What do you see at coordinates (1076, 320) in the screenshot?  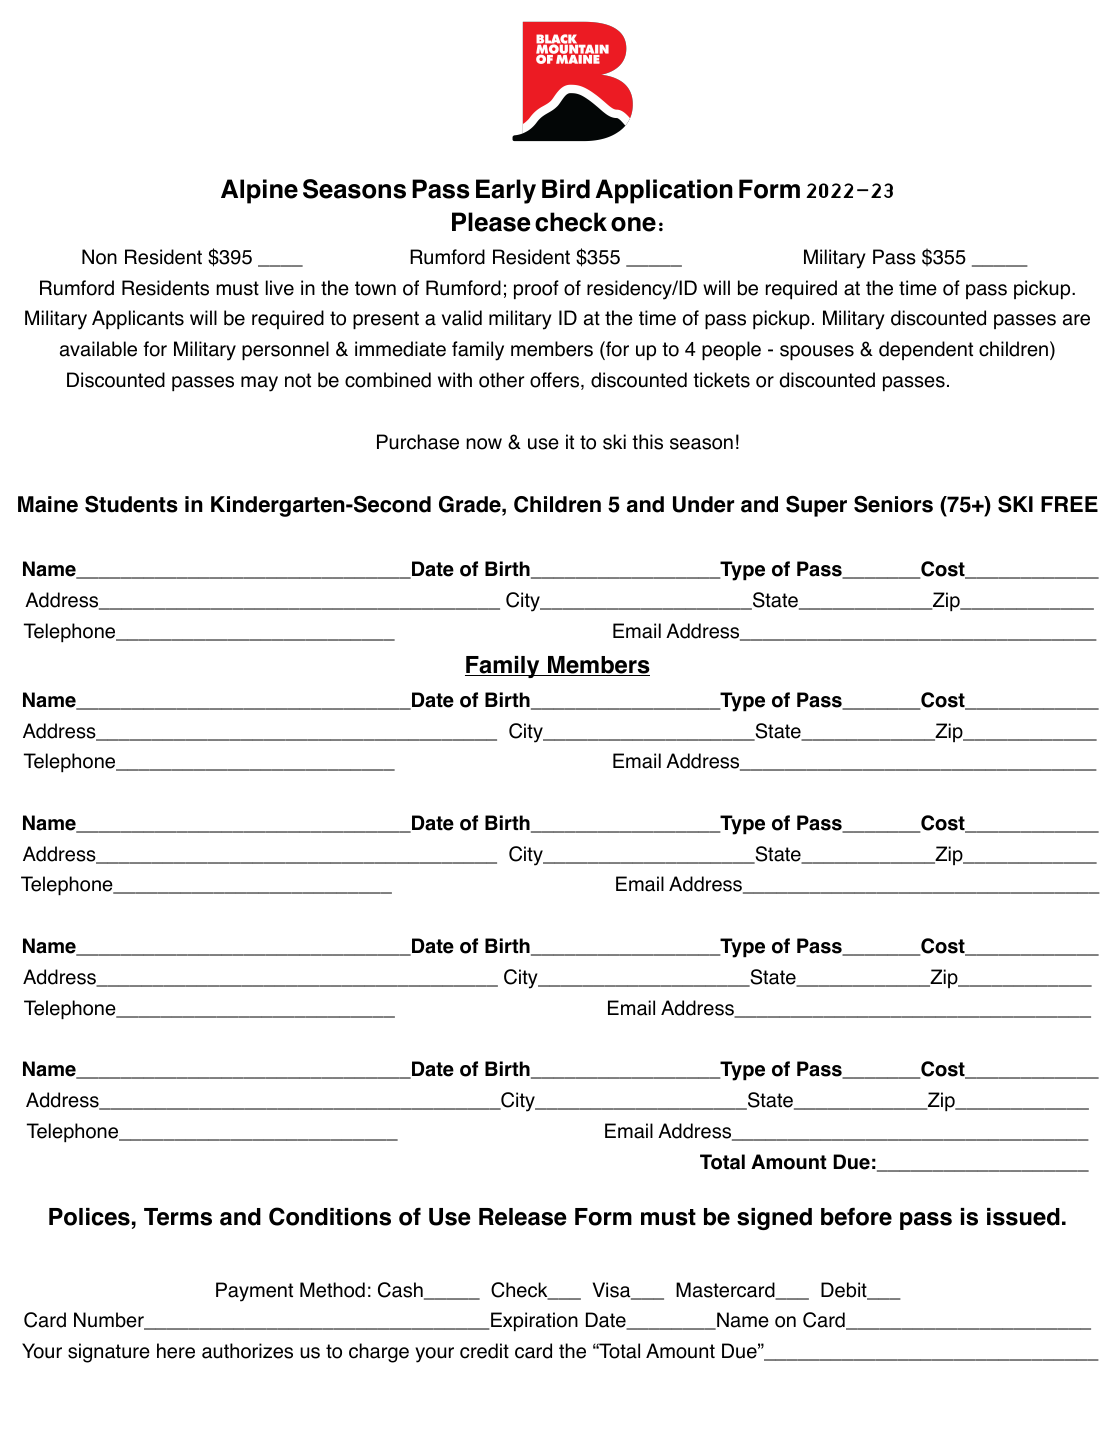 I see `are` at bounding box center [1076, 320].
